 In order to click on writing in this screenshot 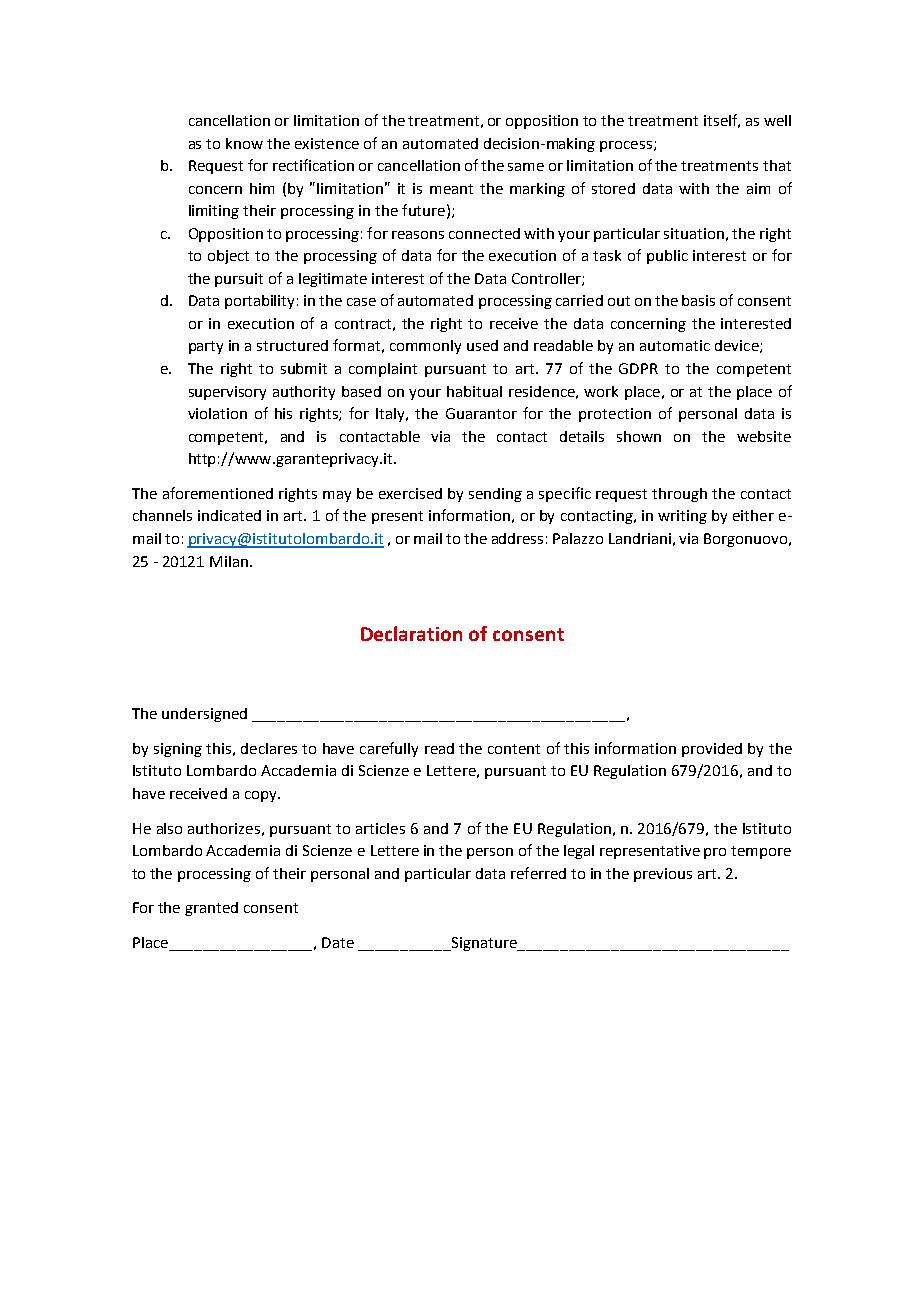, I will do `click(682, 517)`.
